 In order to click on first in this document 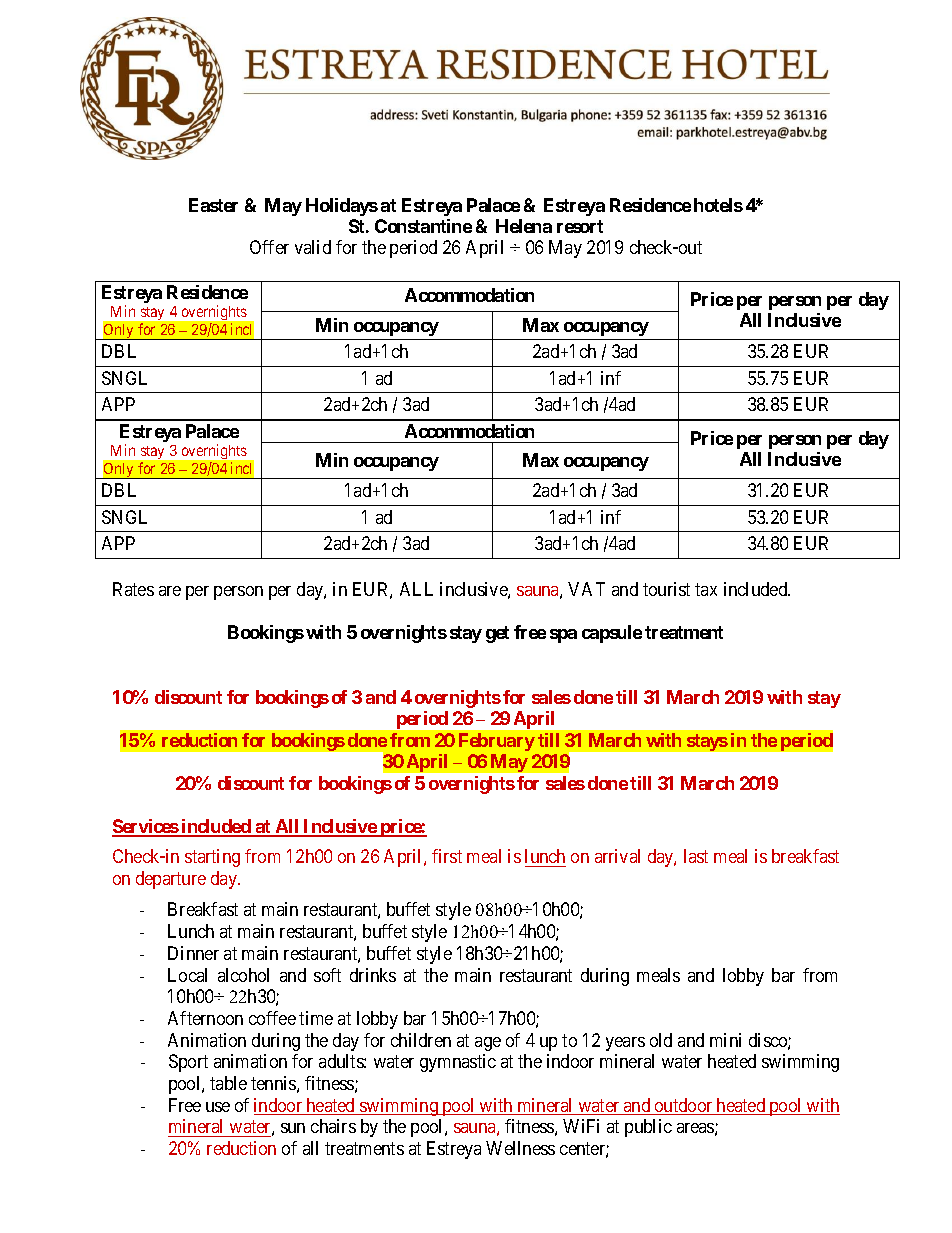, I will do `click(447, 856)`.
